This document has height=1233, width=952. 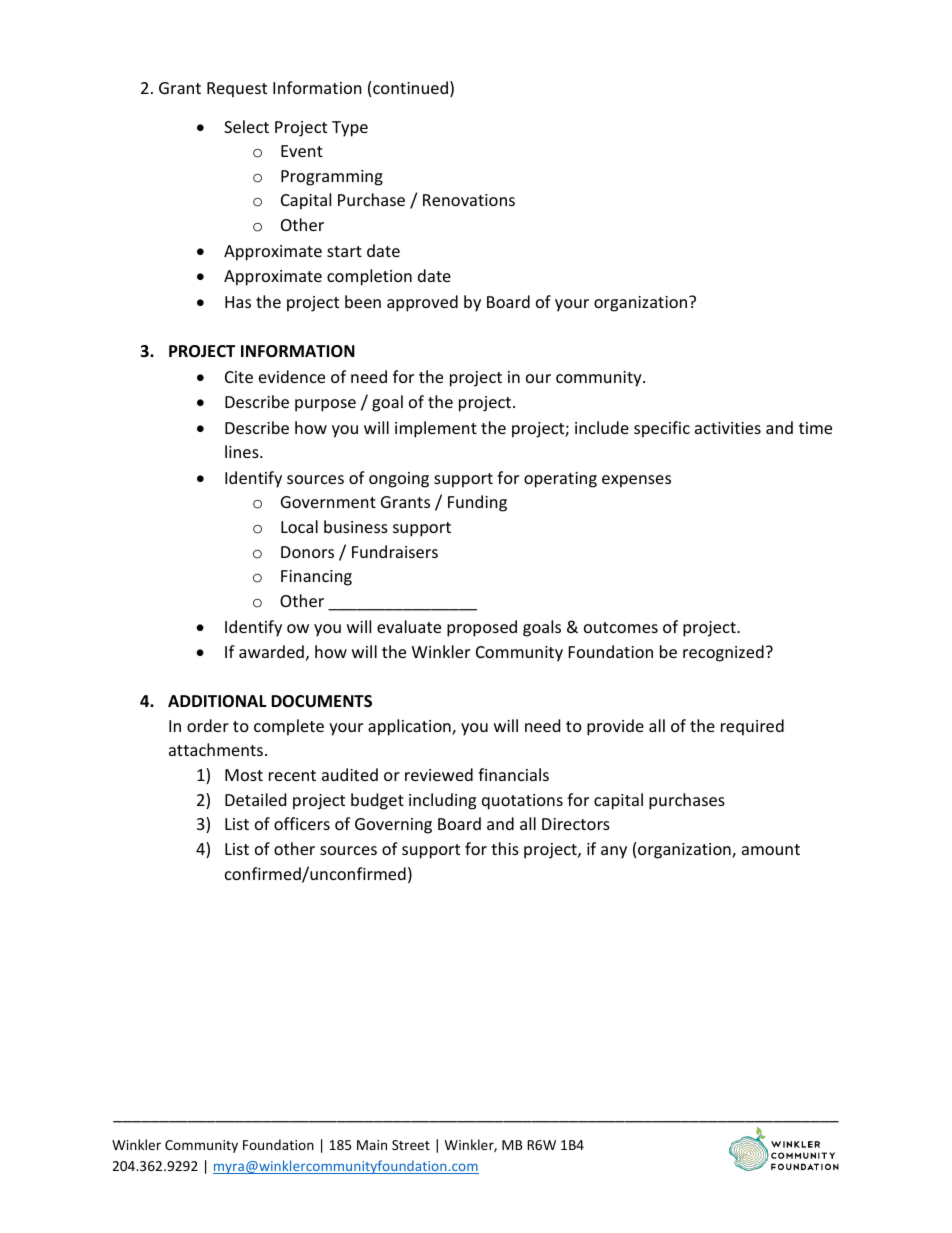 I want to click on recognized, so click(x=723, y=653).
